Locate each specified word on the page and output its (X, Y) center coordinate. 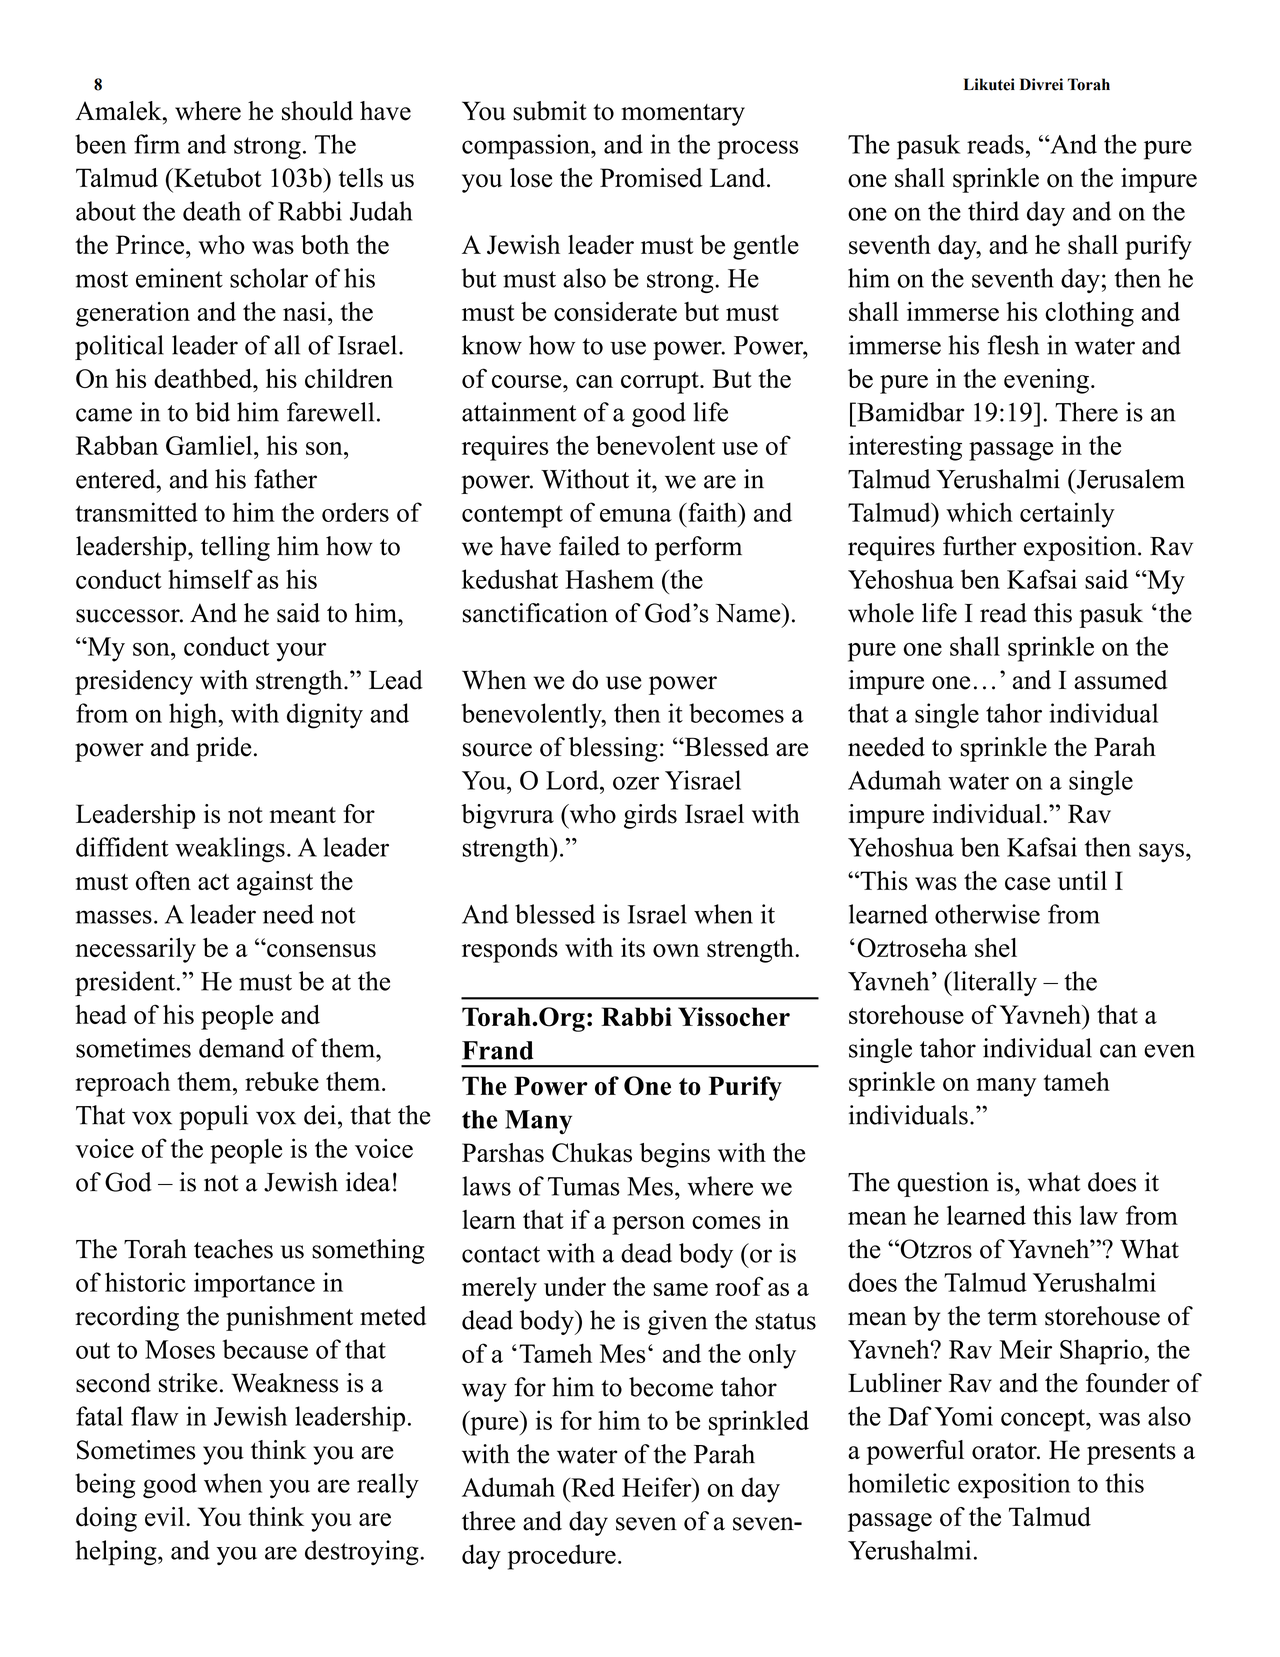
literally (994, 983)
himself (210, 579)
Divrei (1041, 84)
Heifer (658, 1487)
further (980, 546)
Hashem (609, 579)
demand (241, 1048)
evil (166, 1517)
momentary (683, 115)
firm (157, 144)
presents (1131, 1454)
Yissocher (734, 1017)
